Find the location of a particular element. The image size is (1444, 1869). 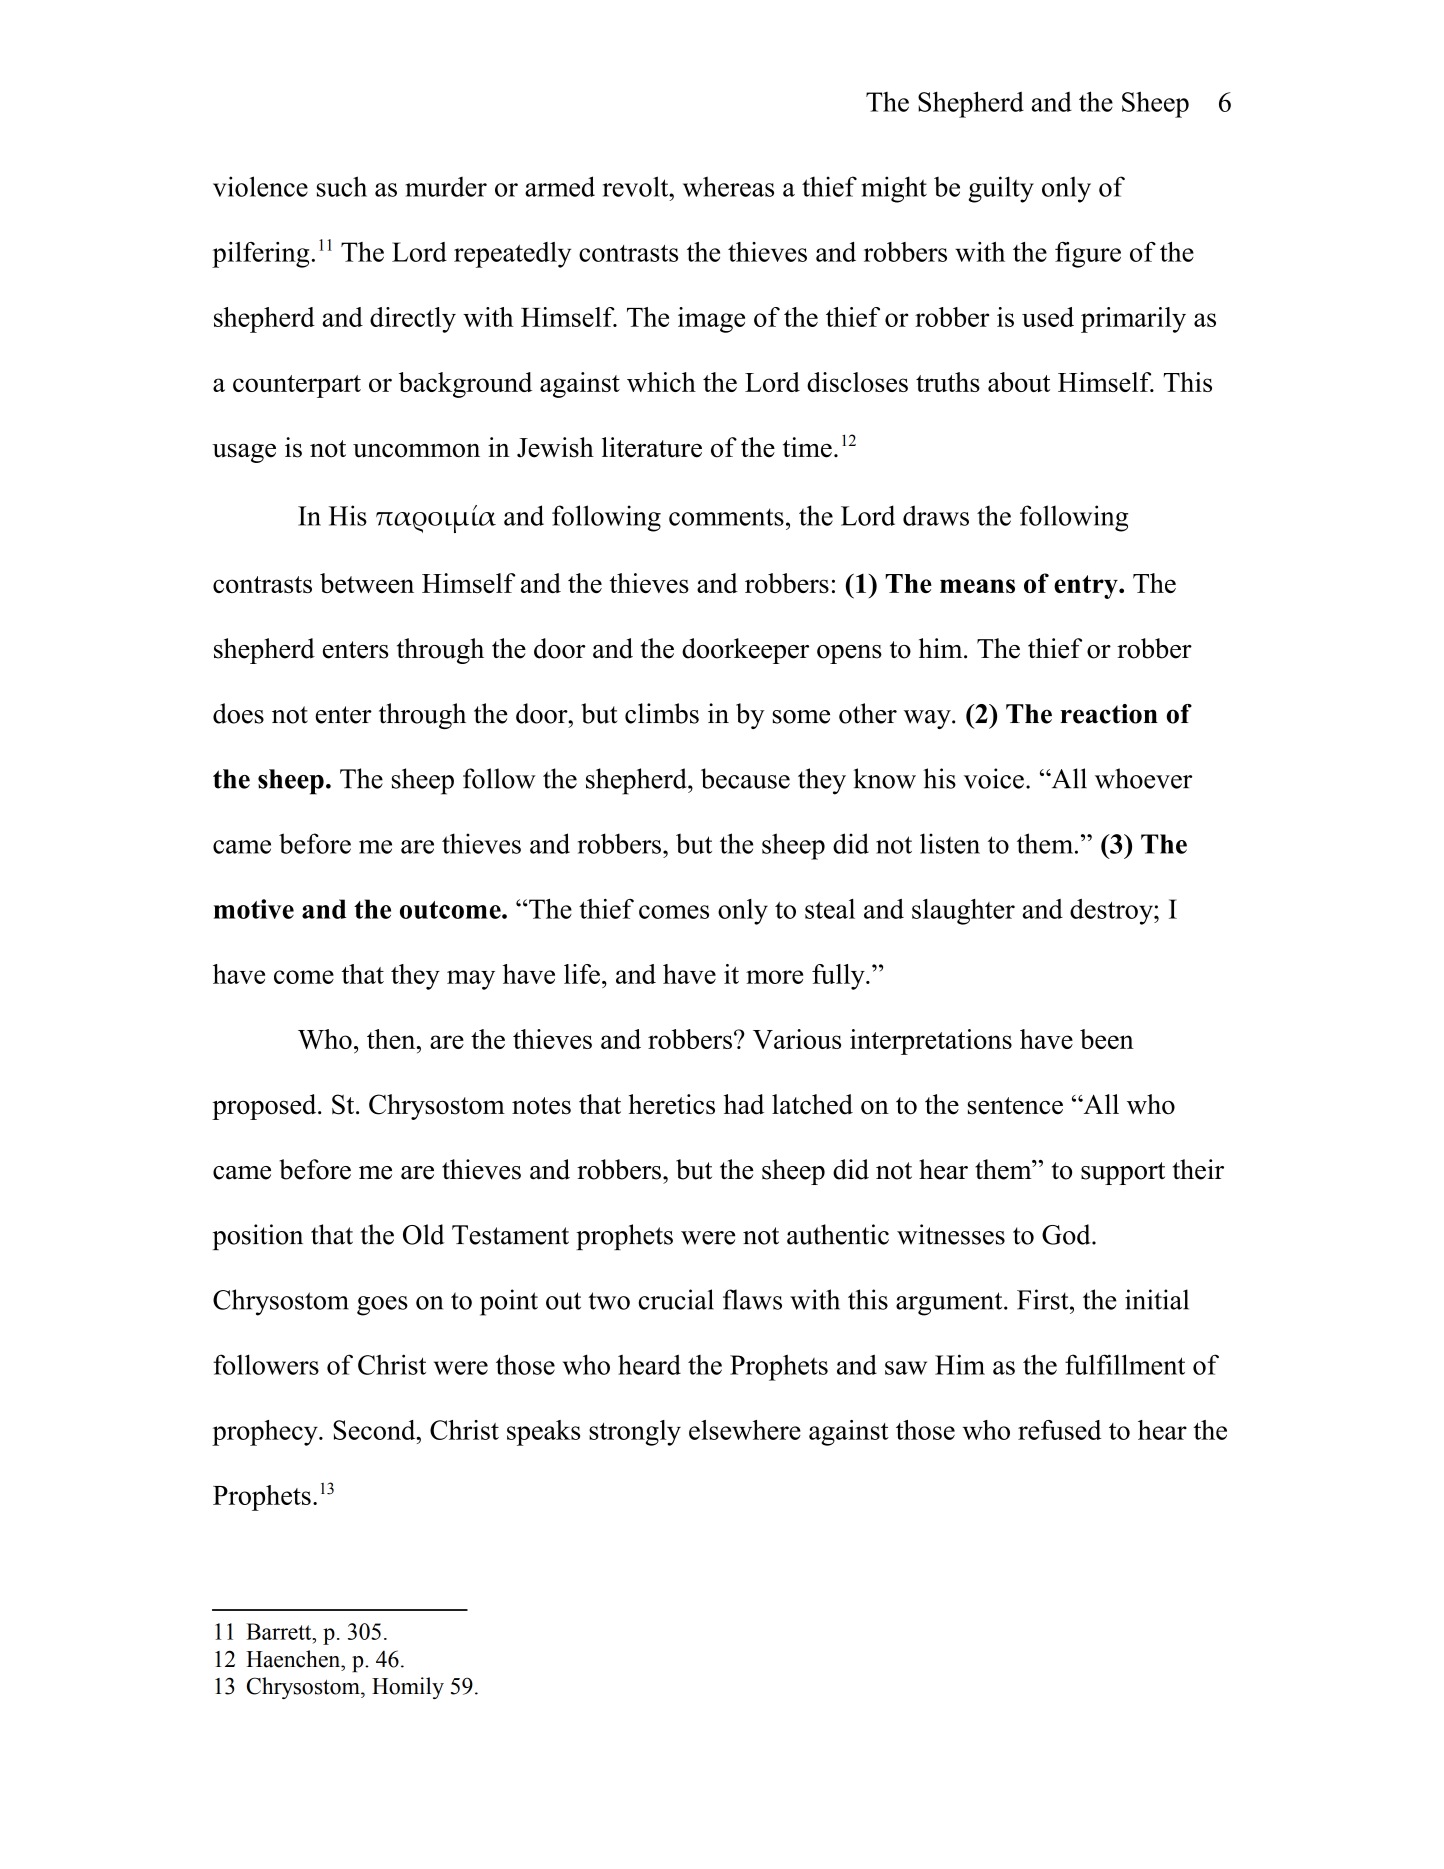

fulfillment is located at coordinates (1125, 1364).
